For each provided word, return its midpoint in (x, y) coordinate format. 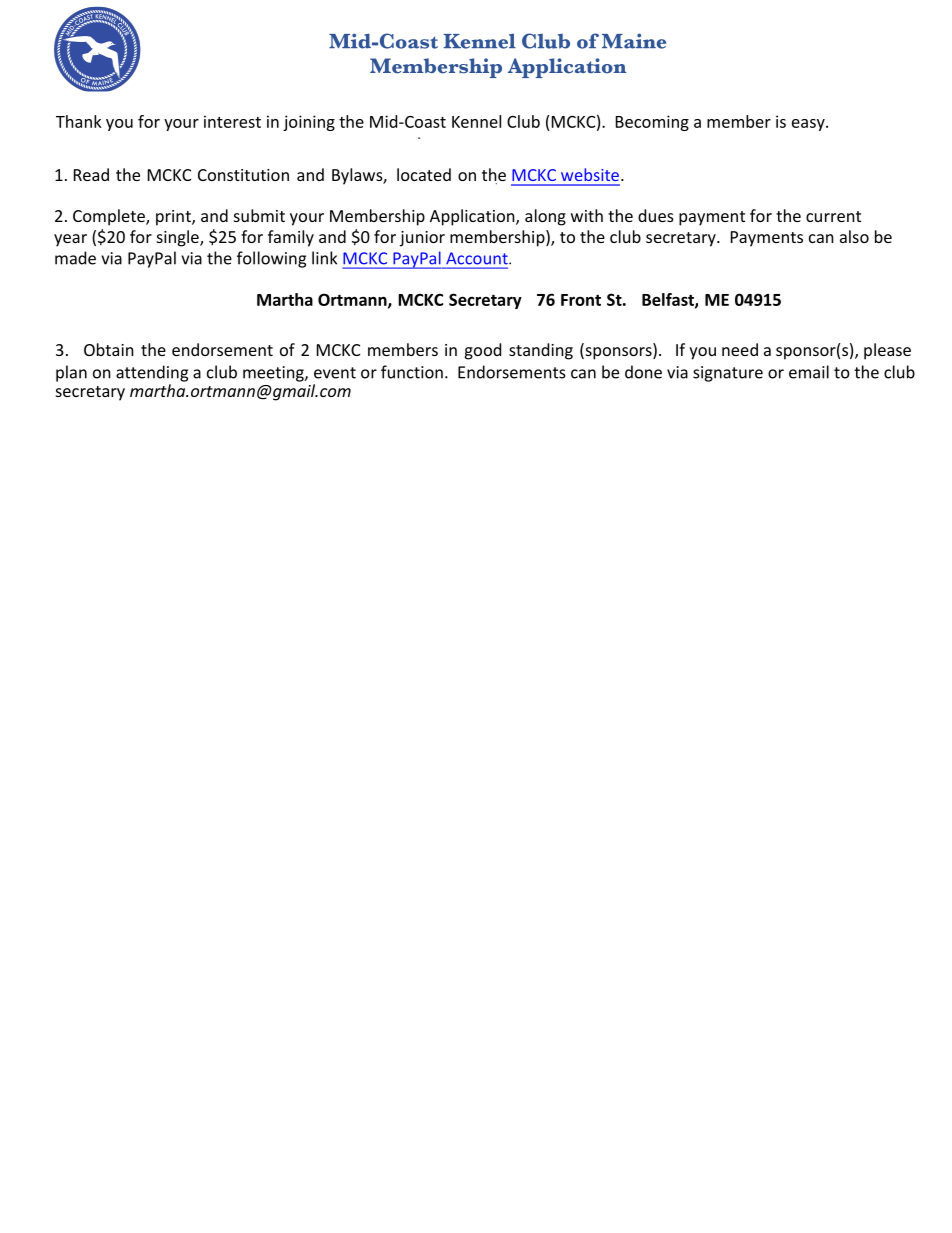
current (833, 216)
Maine (634, 41)
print (174, 218)
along (545, 217)
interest (232, 121)
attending (152, 373)
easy (809, 125)
